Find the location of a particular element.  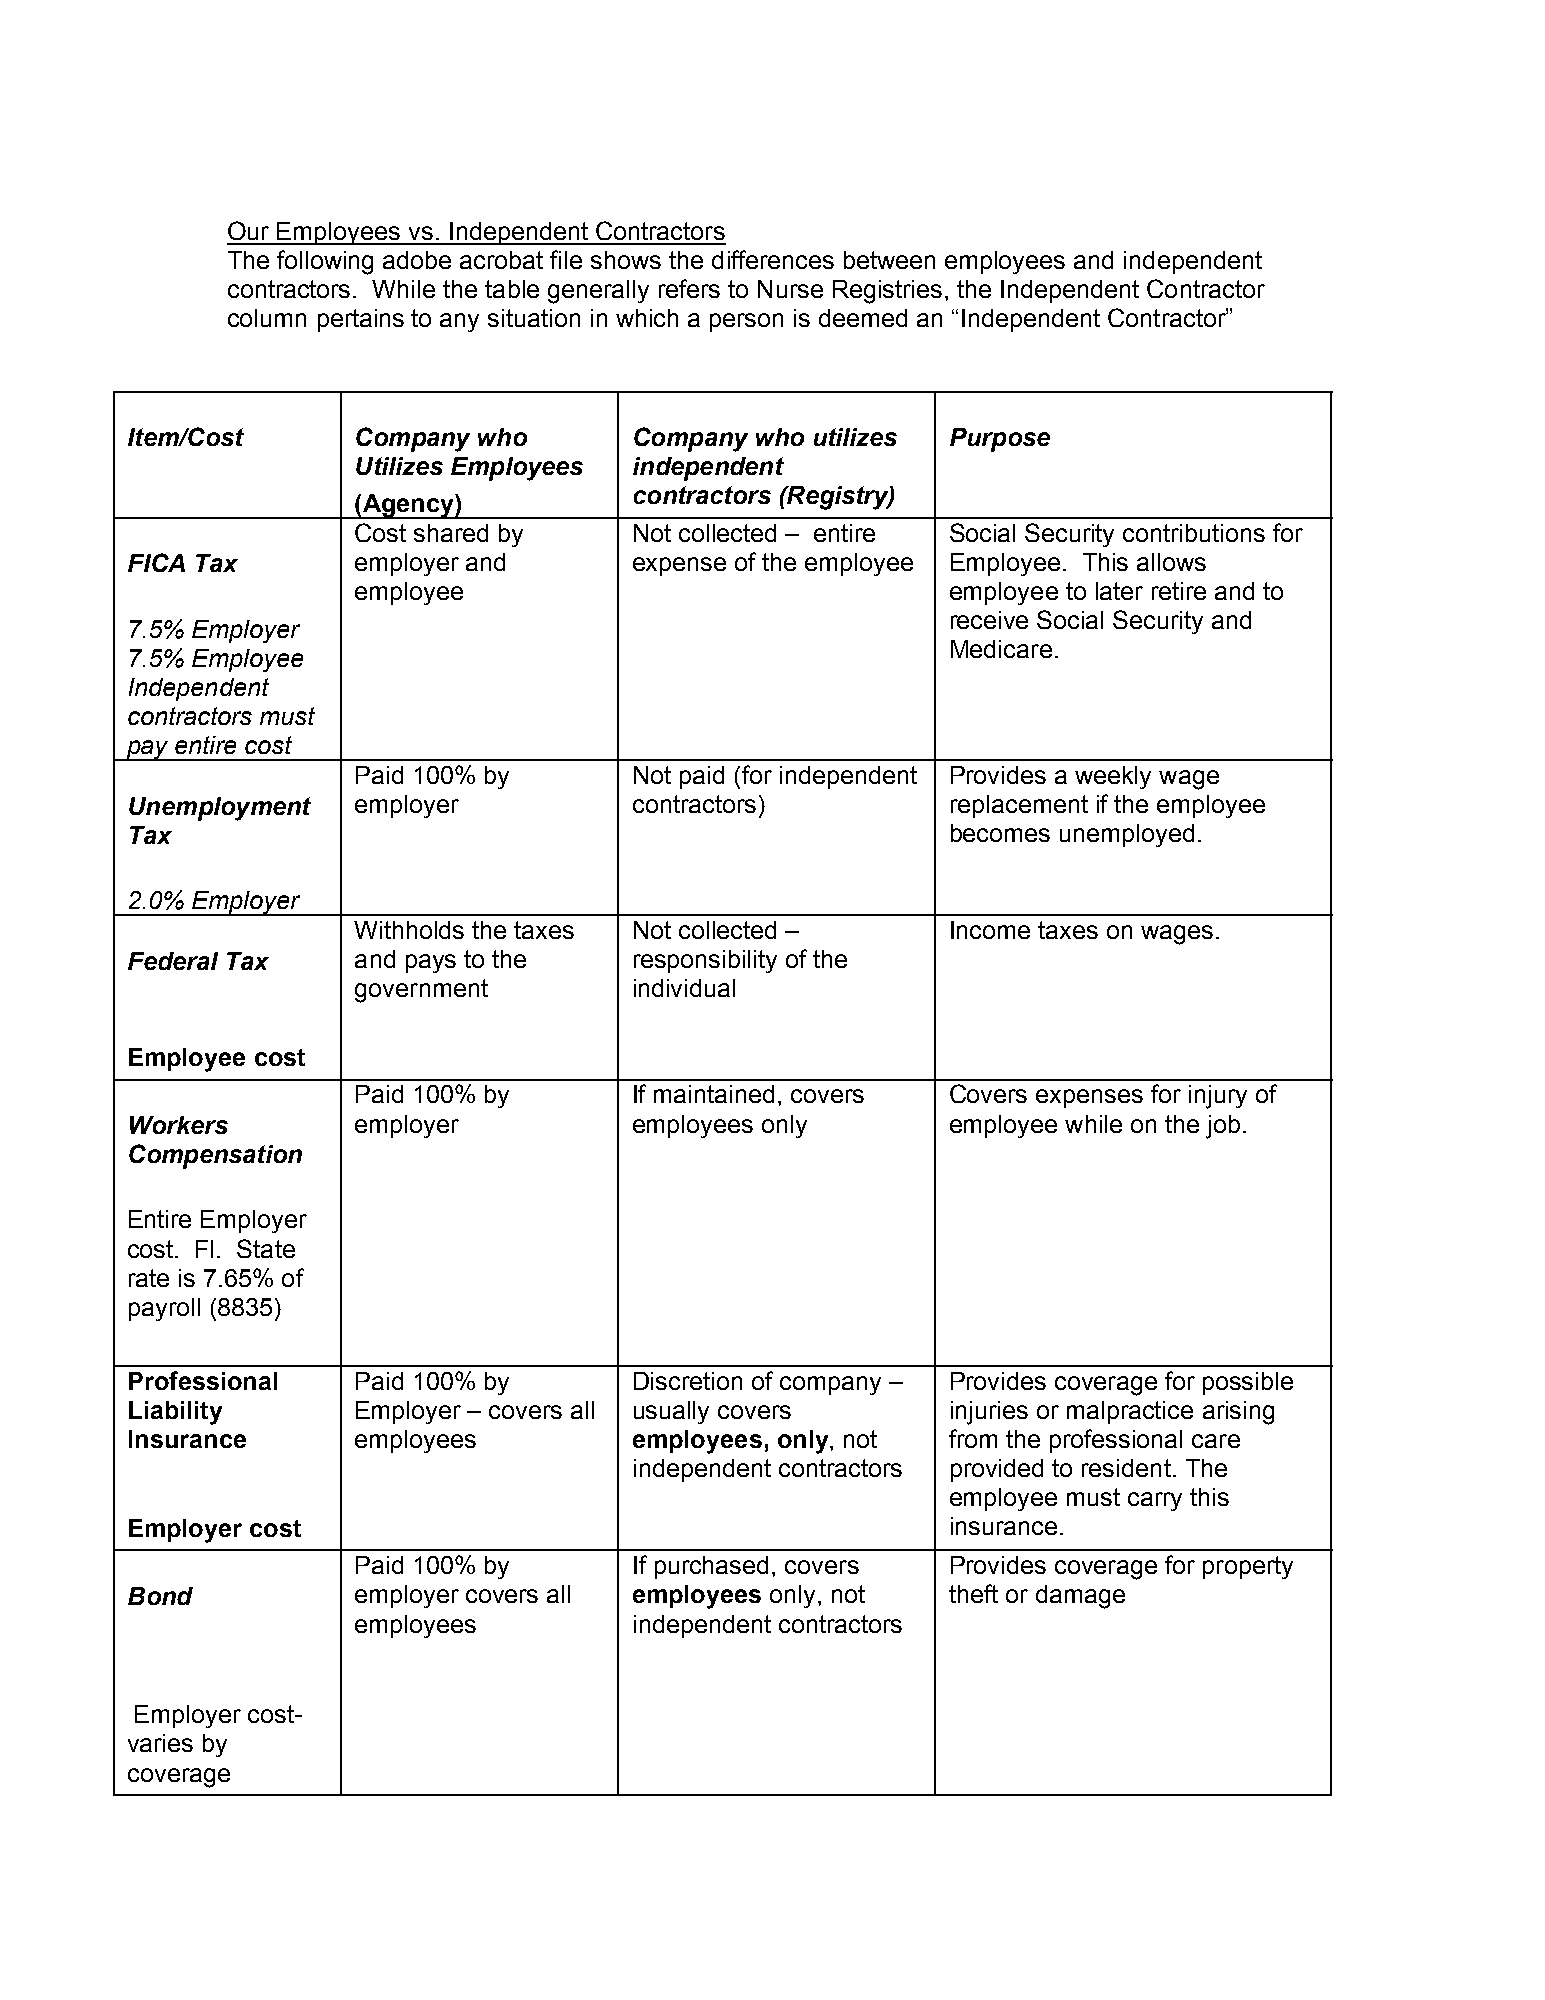

Registries is located at coordinates (887, 292).
